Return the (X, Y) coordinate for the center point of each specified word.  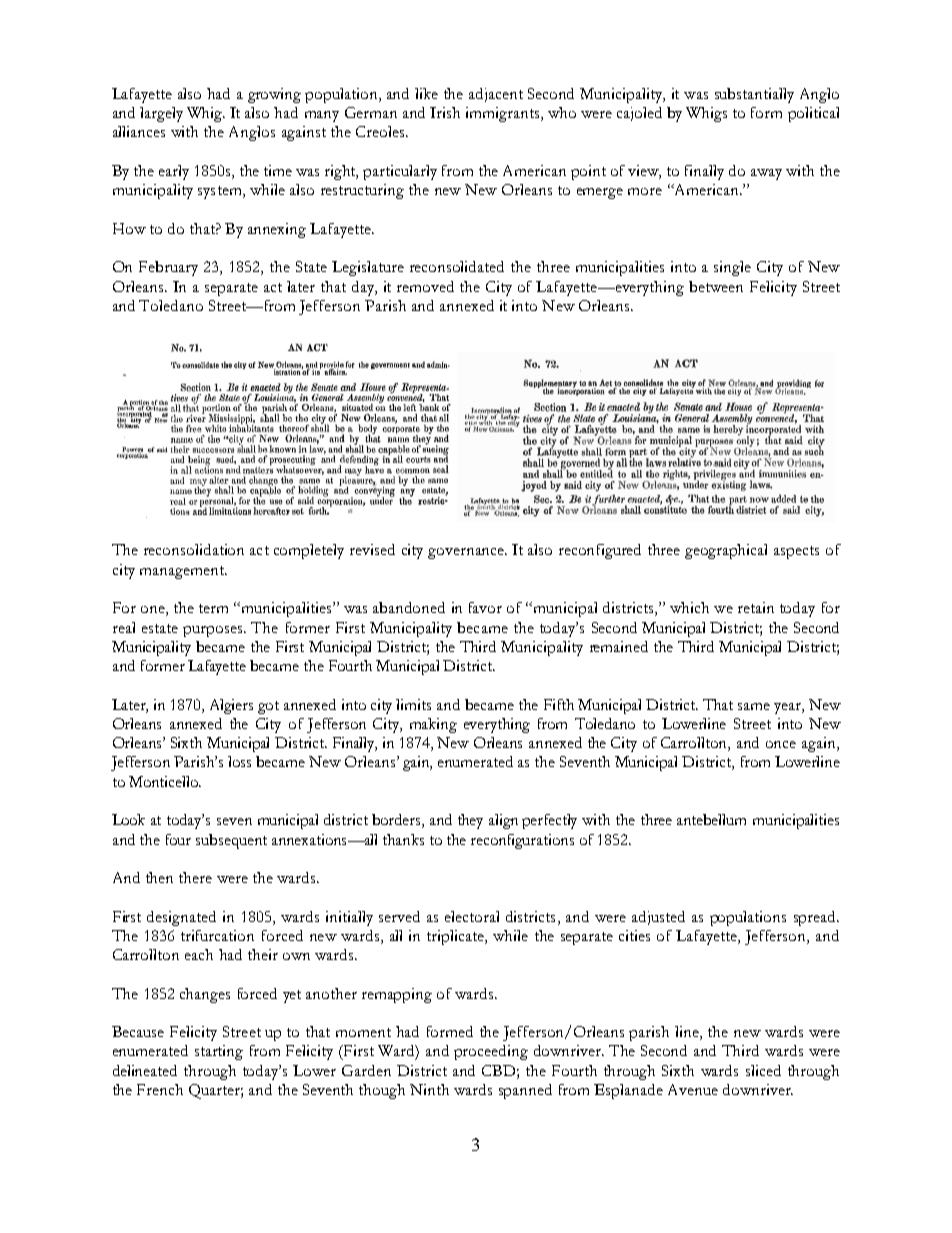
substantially (754, 95)
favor (485, 607)
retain (756, 607)
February (168, 268)
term (213, 608)
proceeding (491, 1052)
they (470, 821)
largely (161, 114)
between (716, 286)
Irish (445, 112)
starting (219, 1052)
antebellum (711, 819)
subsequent (231, 841)
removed (425, 286)
